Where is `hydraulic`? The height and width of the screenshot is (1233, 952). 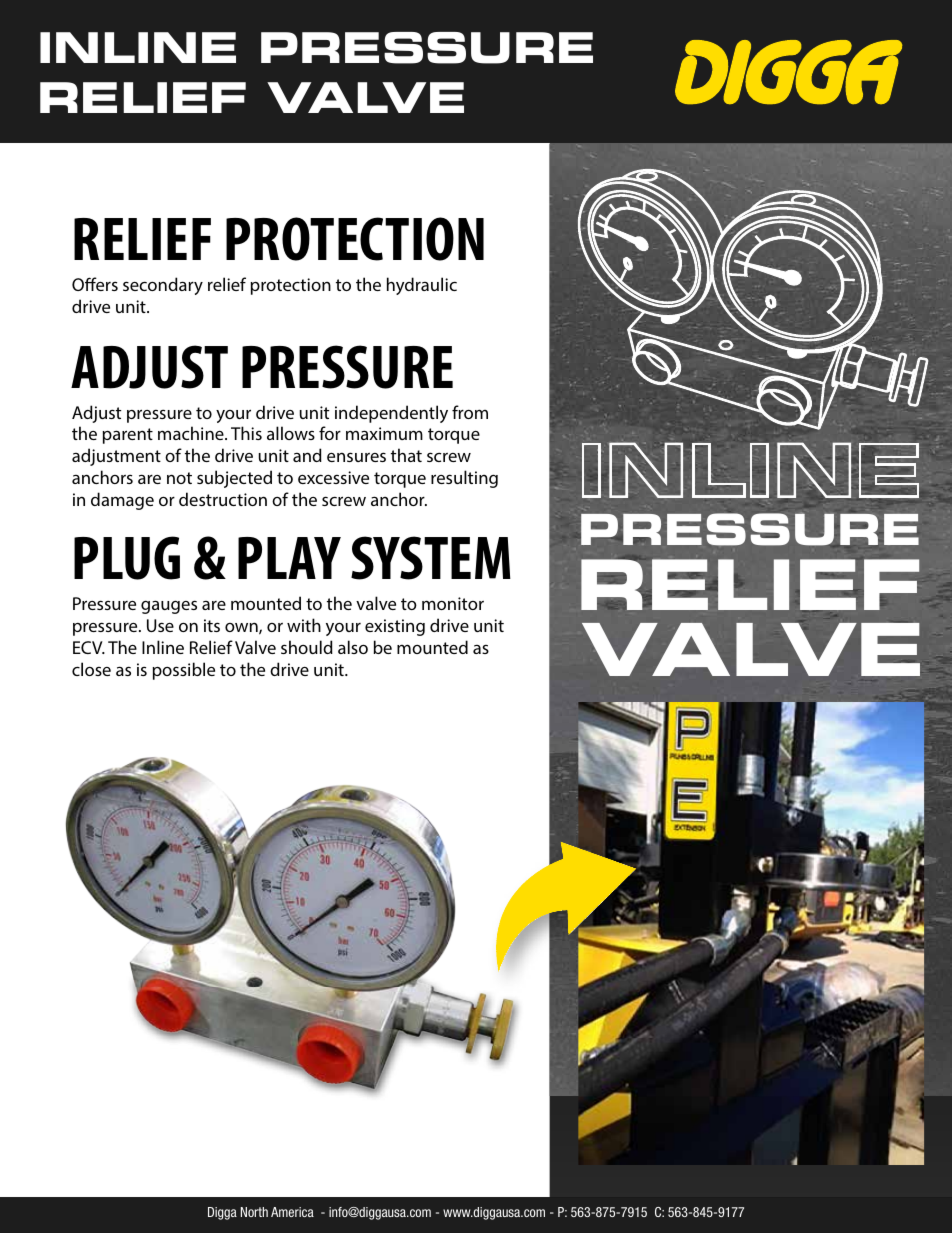
hydraulic is located at coordinates (422, 286).
